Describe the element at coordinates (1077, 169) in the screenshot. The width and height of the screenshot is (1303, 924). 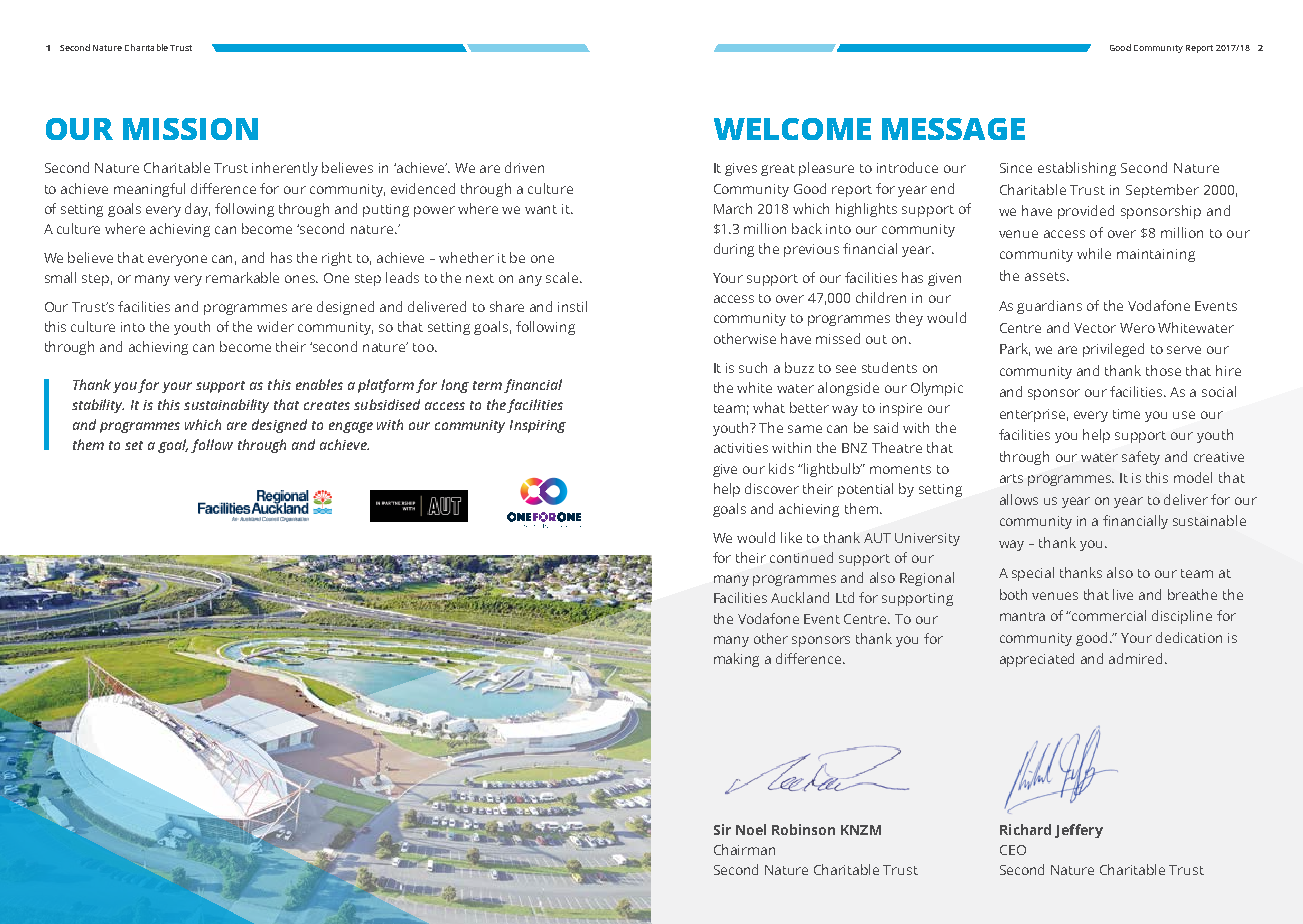
I see `establishing` at that location.
